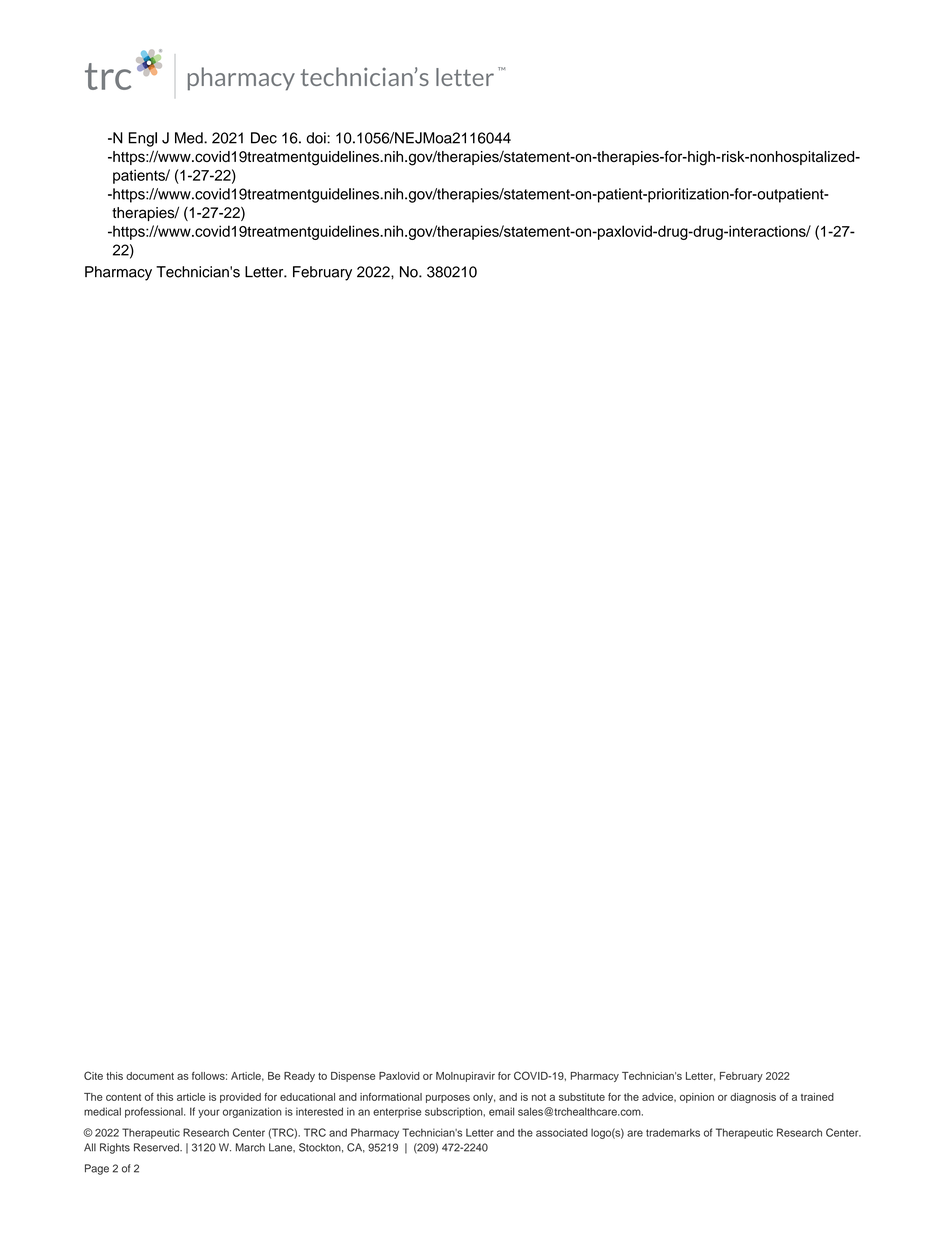 The image size is (952, 1233). What do you see at coordinates (157, 1147) in the image?
I see `Reserved` at bounding box center [157, 1147].
